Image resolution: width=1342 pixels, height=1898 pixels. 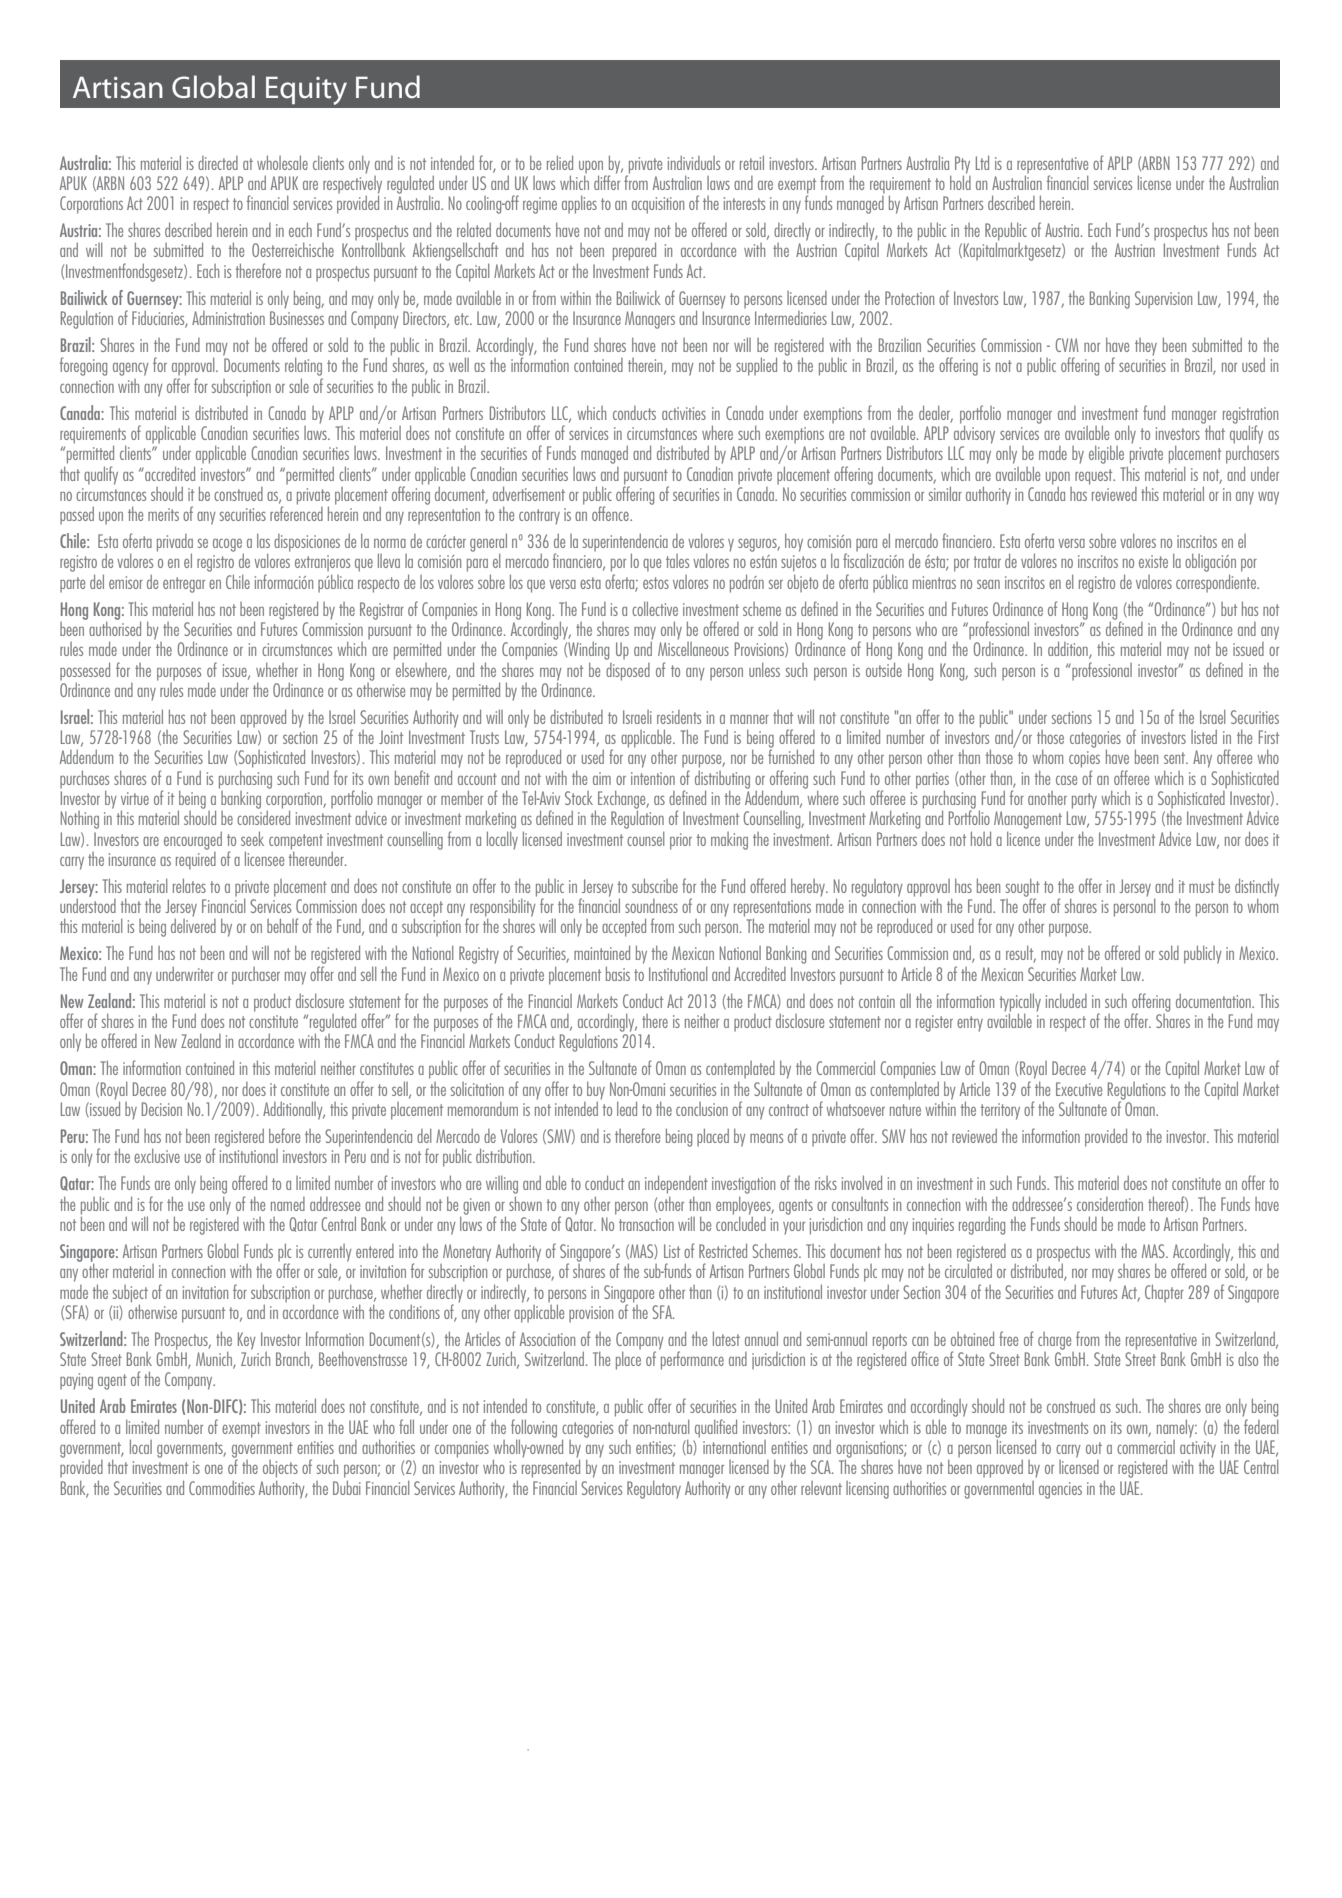 I want to click on individuals, so click(x=694, y=163).
